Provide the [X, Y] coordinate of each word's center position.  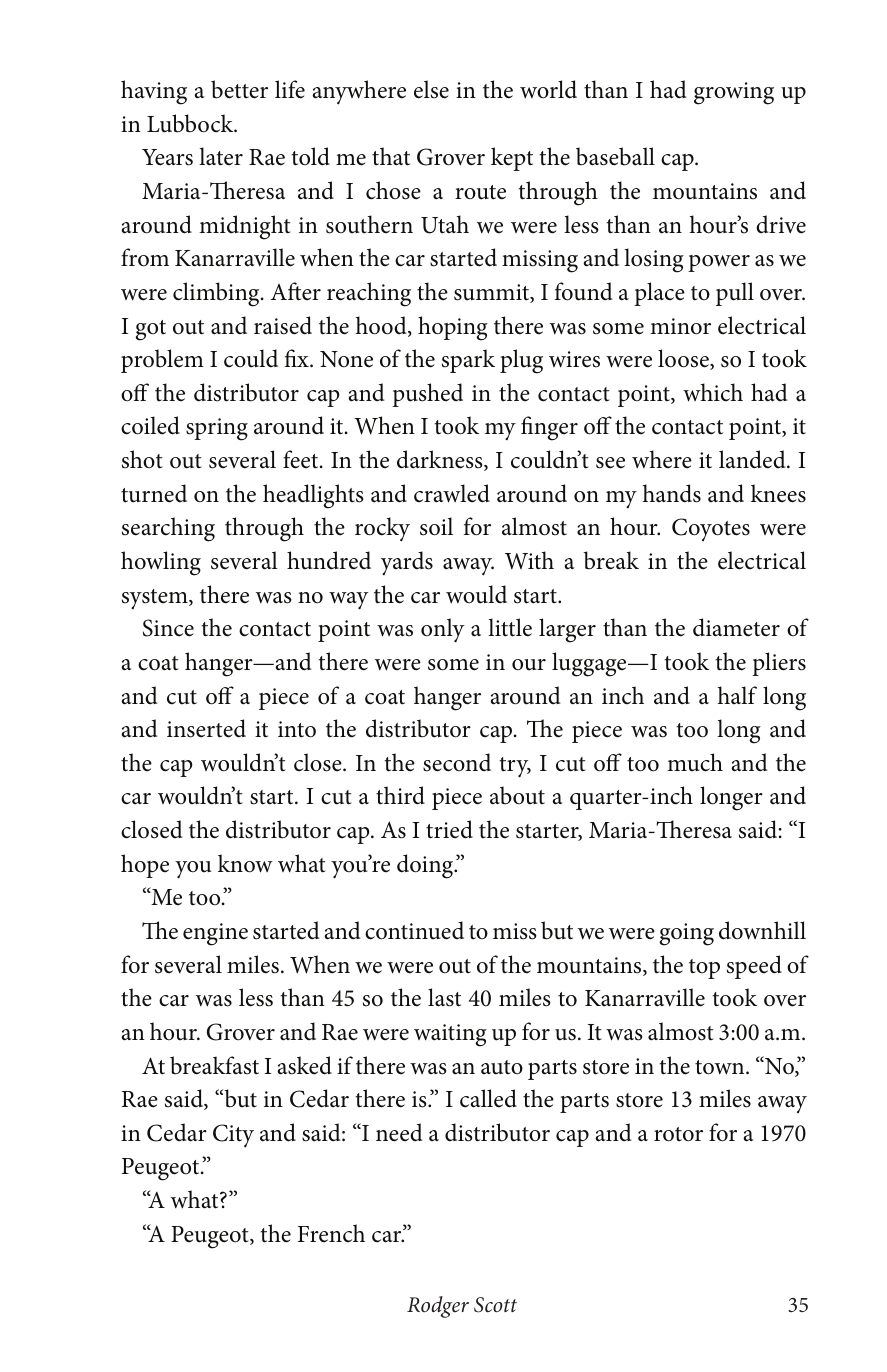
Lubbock [191, 123]
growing [734, 93]
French [331, 1233]
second [457, 762]
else [431, 89]
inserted [206, 728]
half [737, 695]
